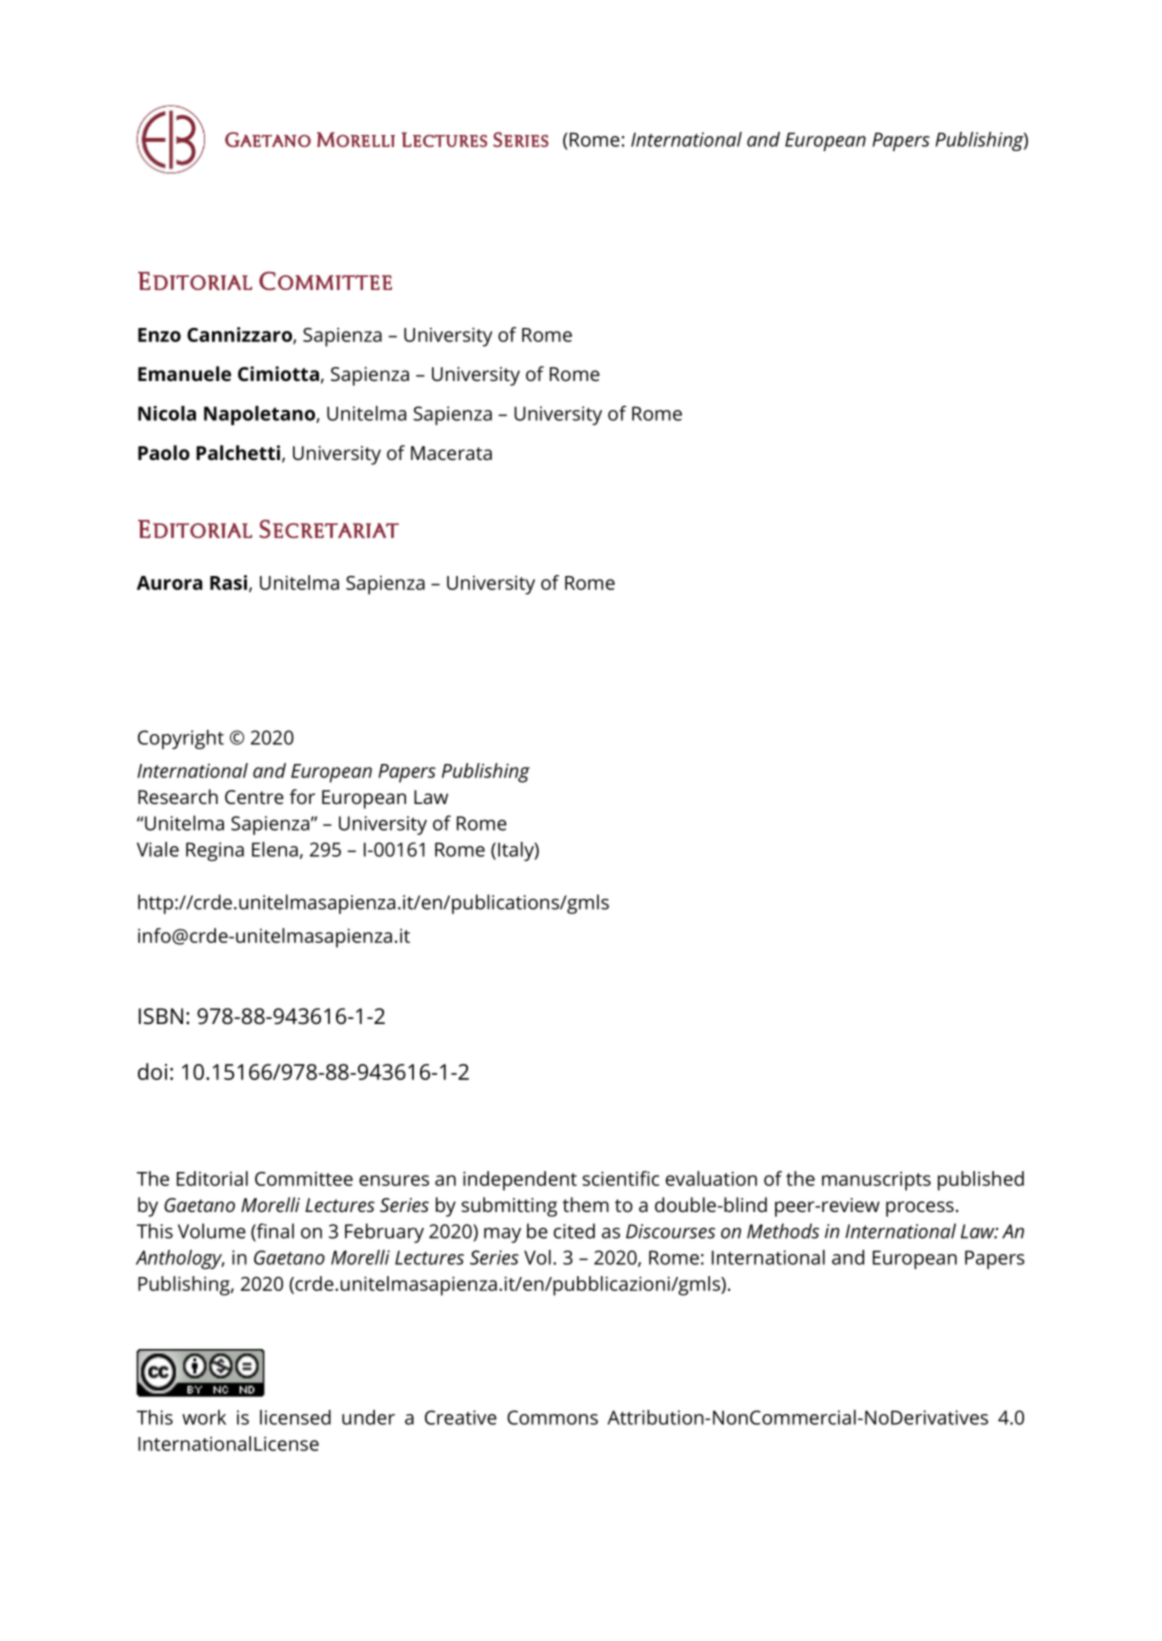  Describe the element at coordinates (783, 1231) in the page. I see `Methods` at that location.
